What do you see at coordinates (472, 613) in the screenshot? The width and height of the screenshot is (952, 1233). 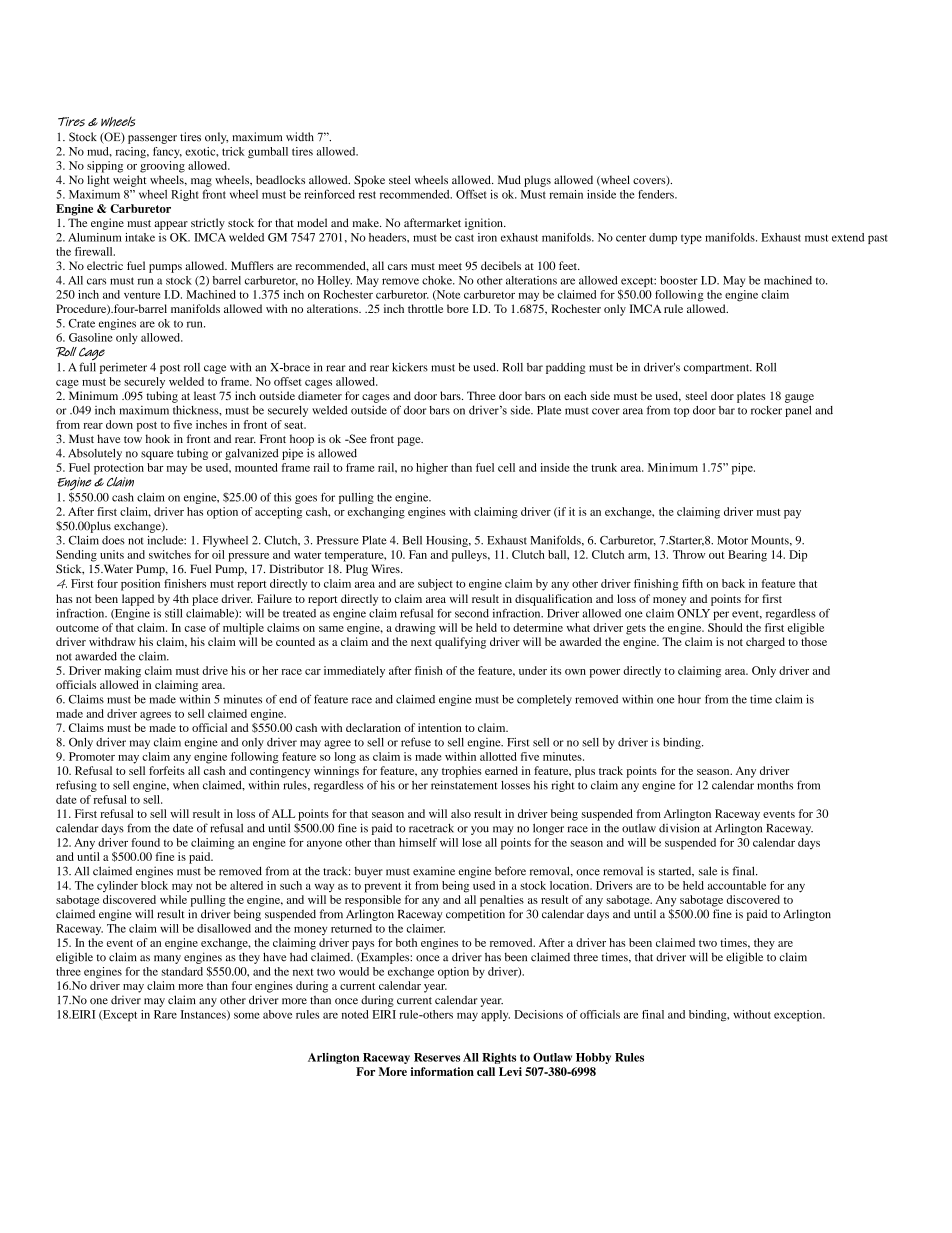 I see `second` at bounding box center [472, 613].
